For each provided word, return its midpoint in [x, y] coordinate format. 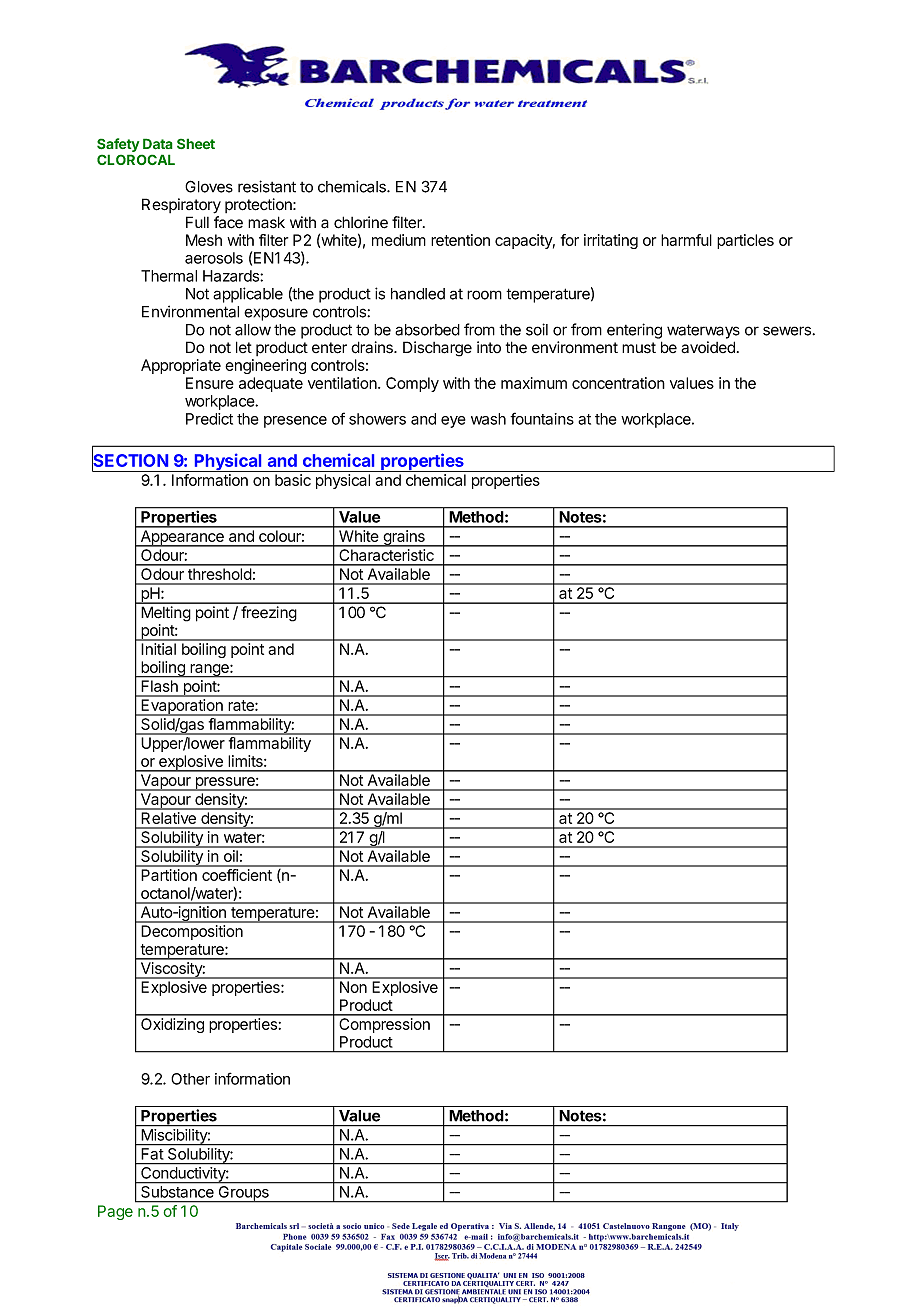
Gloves [209, 186]
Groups [243, 1194]
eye [453, 422]
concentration [618, 383]
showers [377, 419]
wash [488, 419]
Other [190, 1079]
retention [460, 240]
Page [115, 1212]
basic [293, 480]
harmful [686, 240]
